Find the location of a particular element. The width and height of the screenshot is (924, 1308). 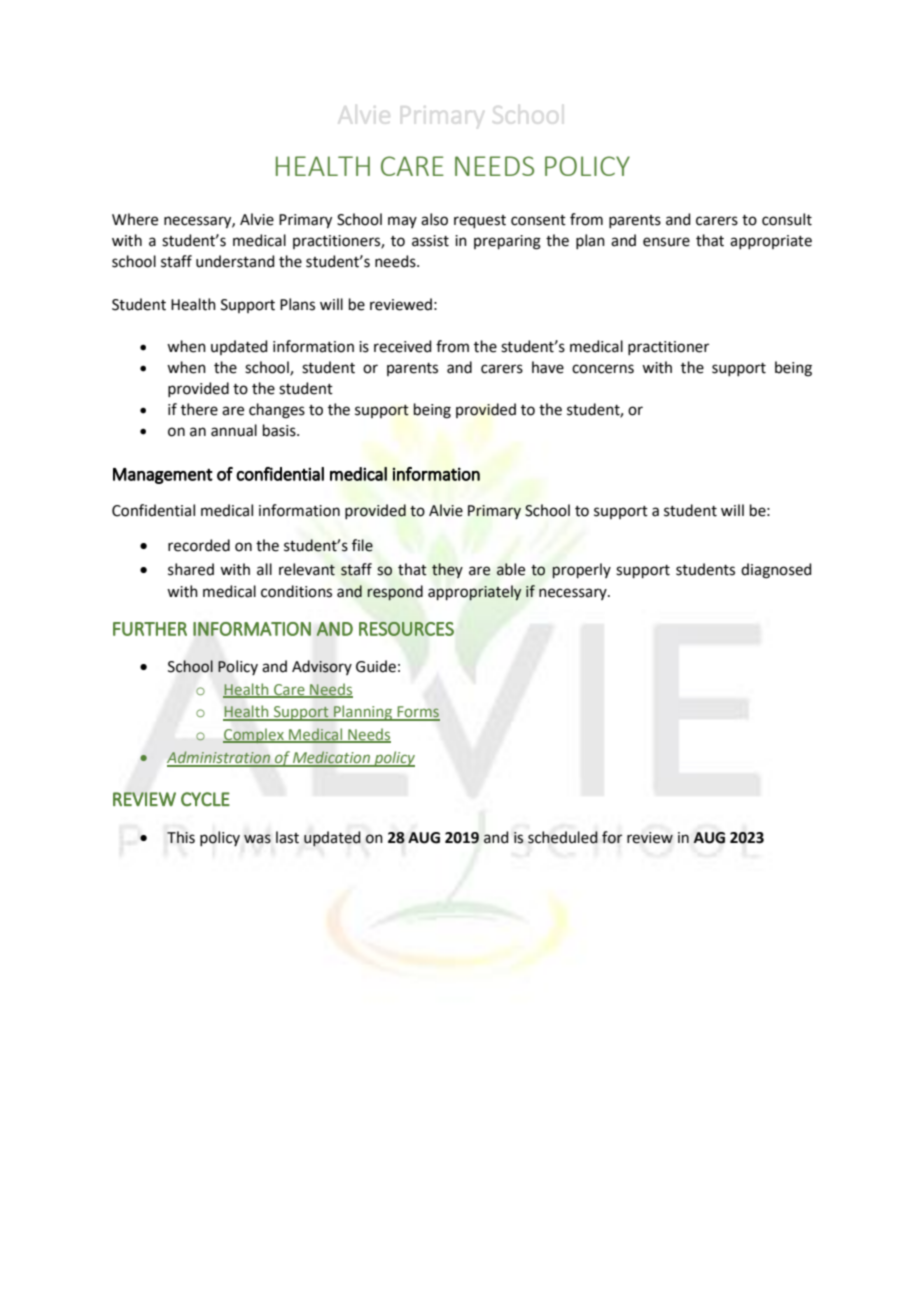

annual is located at coordinates (234, 430).
